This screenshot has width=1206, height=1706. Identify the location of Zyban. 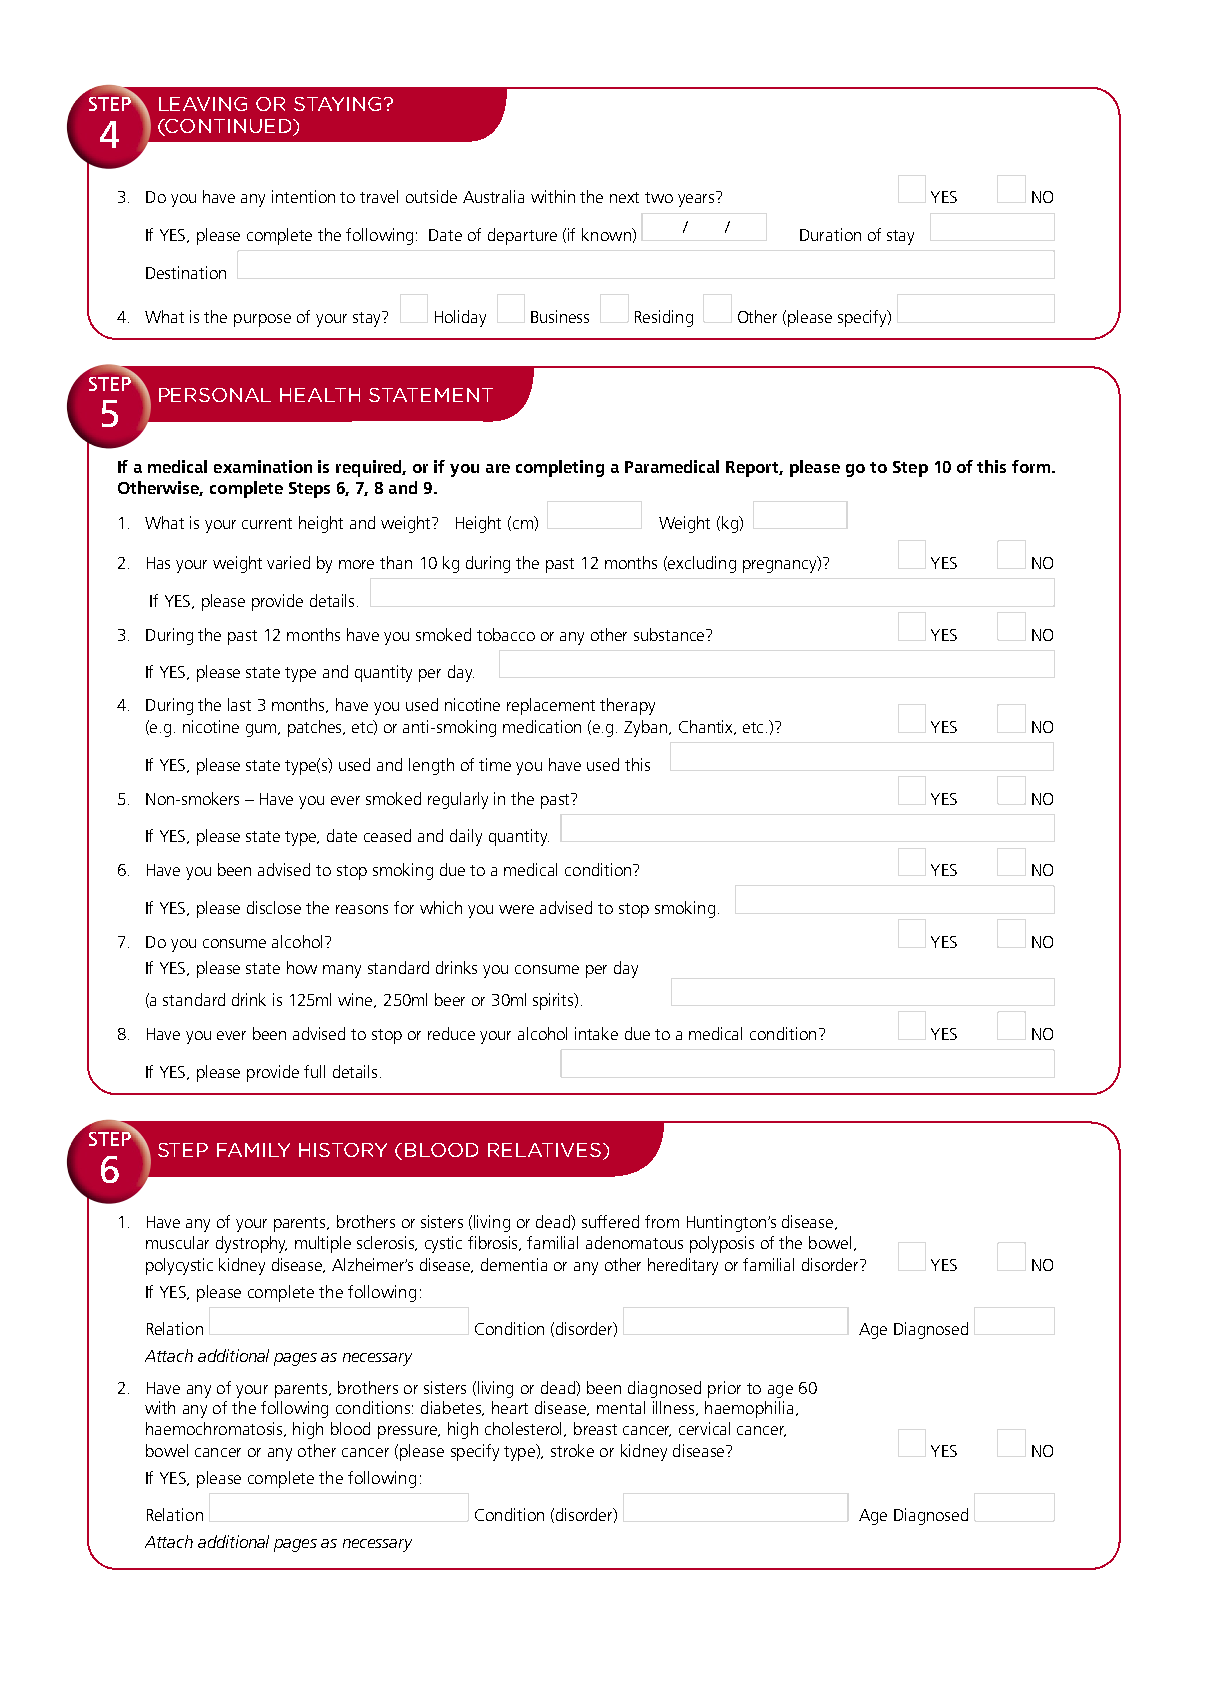
(647, 728).
